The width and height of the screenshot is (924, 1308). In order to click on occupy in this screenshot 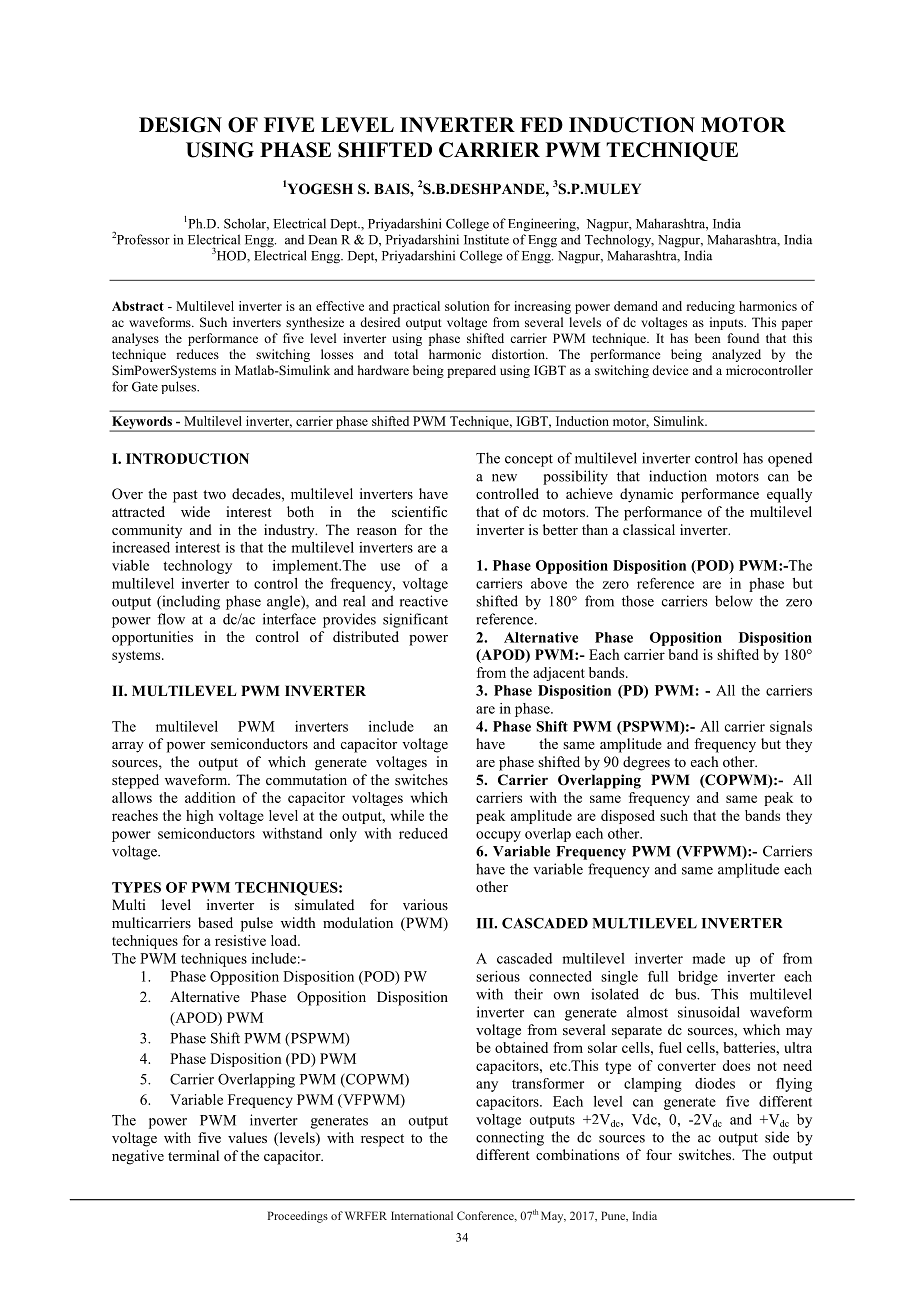, I will do `click(498, 836)`.
